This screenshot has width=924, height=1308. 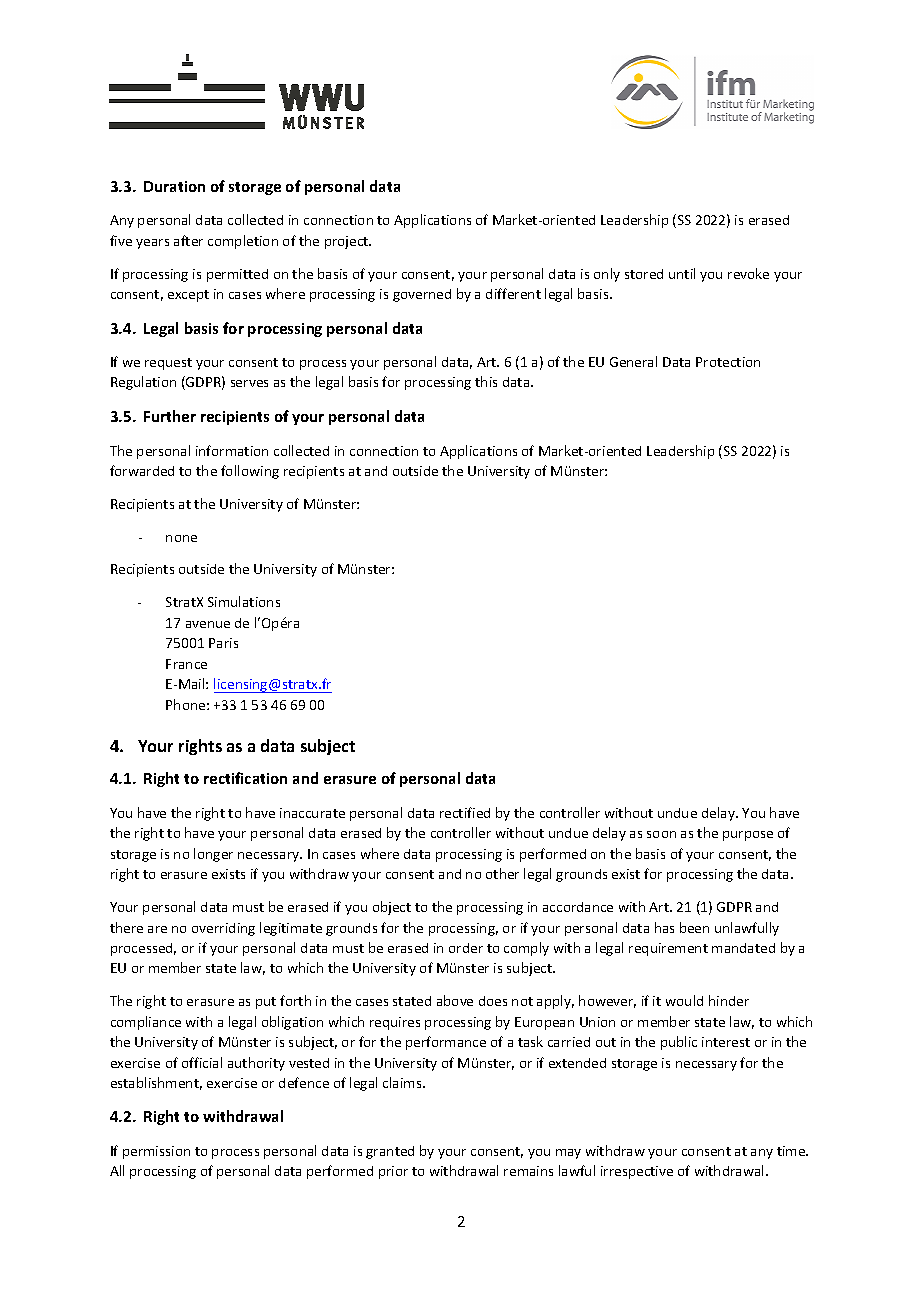 What do you see at coordinates (465, 812) in the screenshot?
I see `rectified` at bounding box center [465, 812].
